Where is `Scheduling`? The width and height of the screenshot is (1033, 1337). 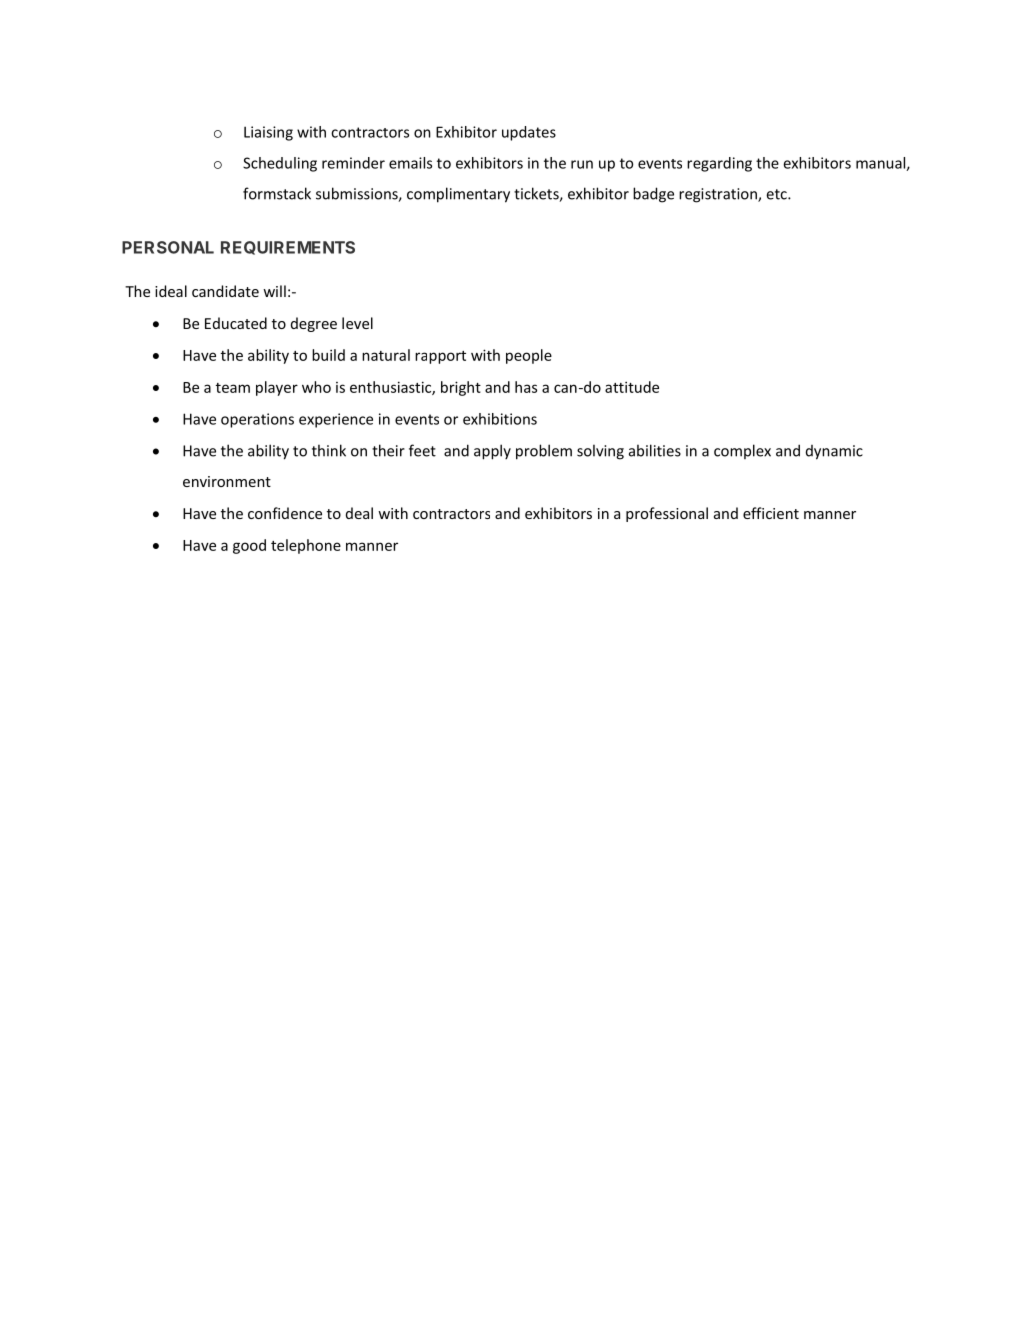
Scheduling is located at coordinates (280, 164).
